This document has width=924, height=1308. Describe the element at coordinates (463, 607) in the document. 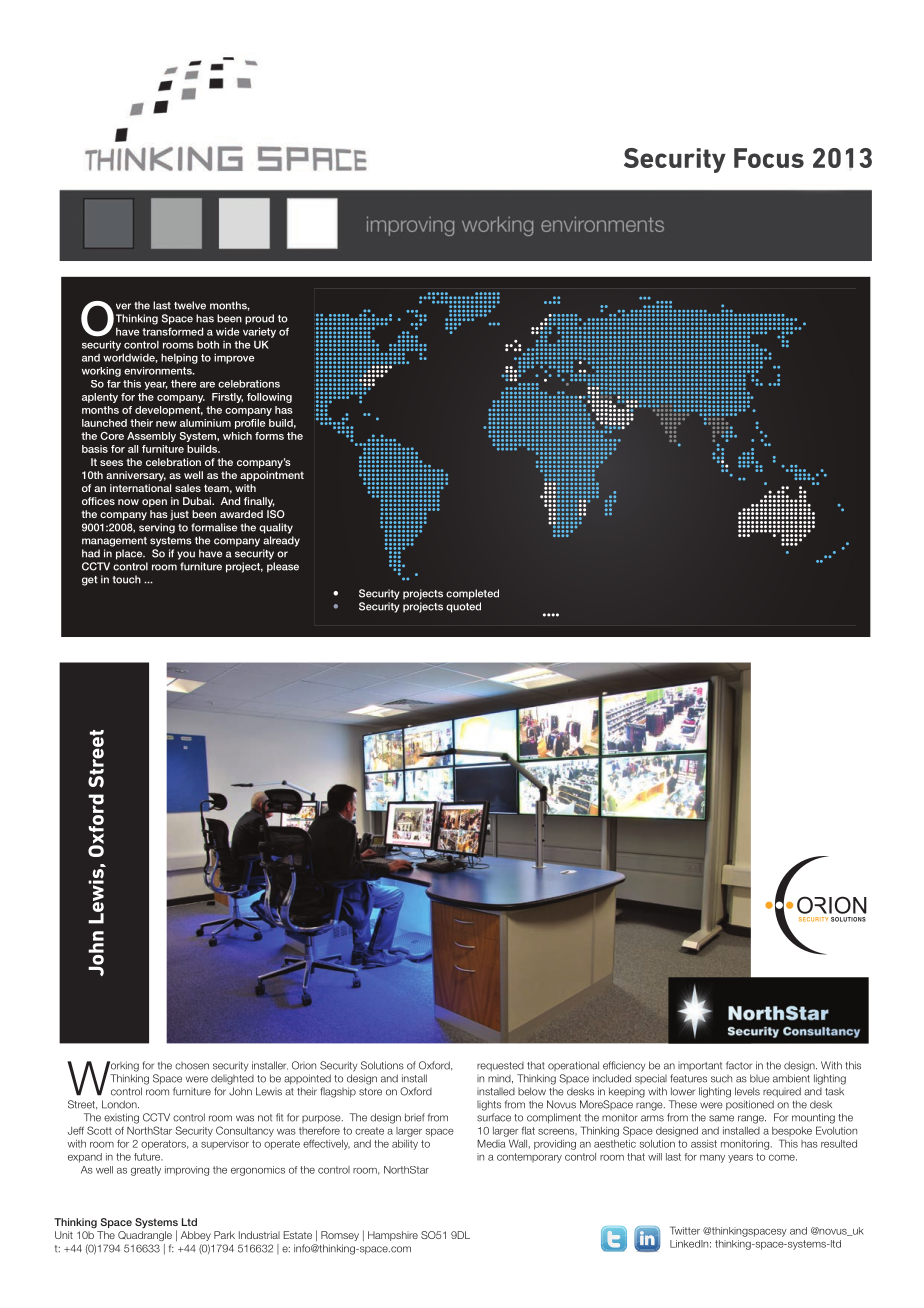

I see `quoted` at that location.
